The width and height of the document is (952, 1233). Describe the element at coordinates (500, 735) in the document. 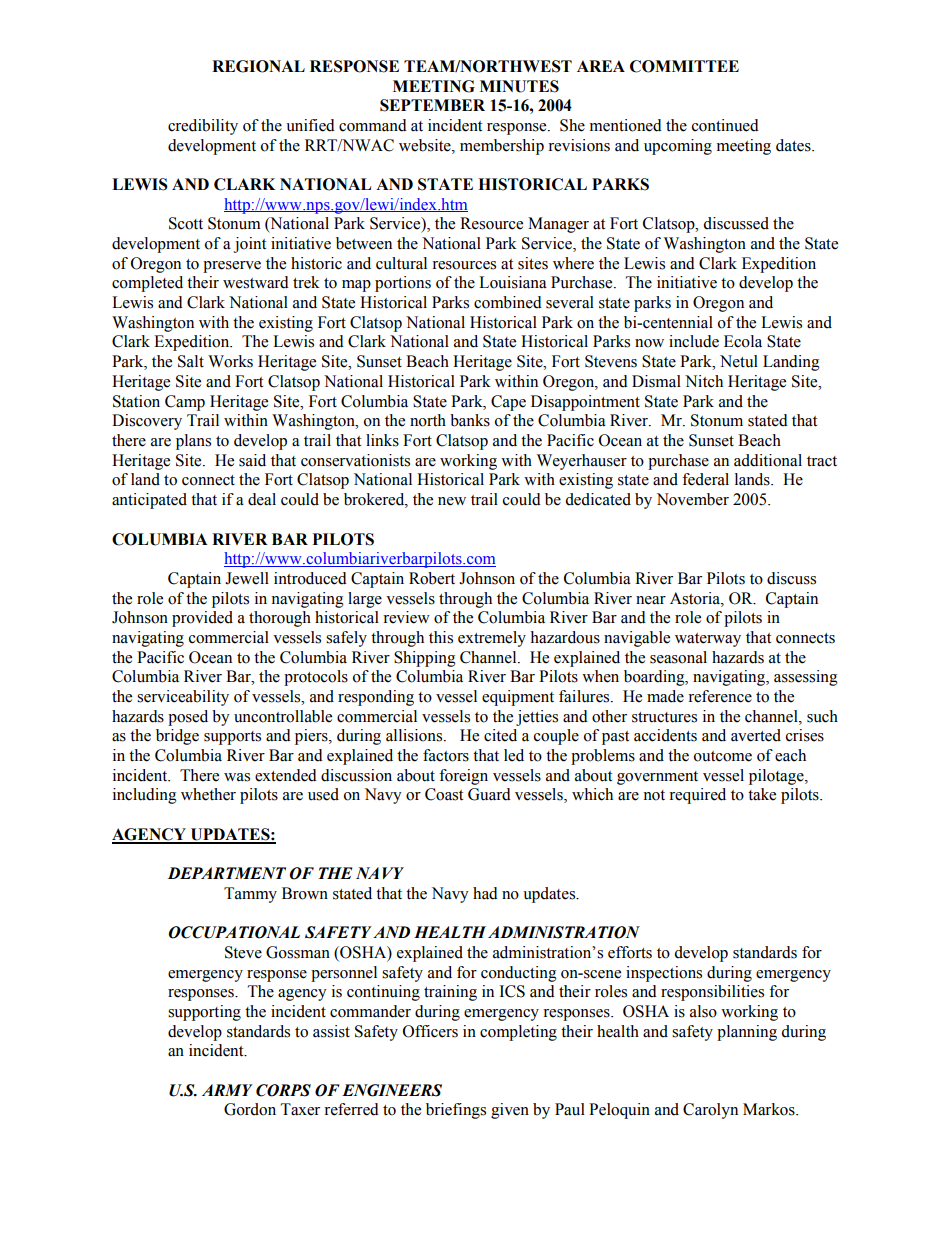

I see `cited` at that location.
